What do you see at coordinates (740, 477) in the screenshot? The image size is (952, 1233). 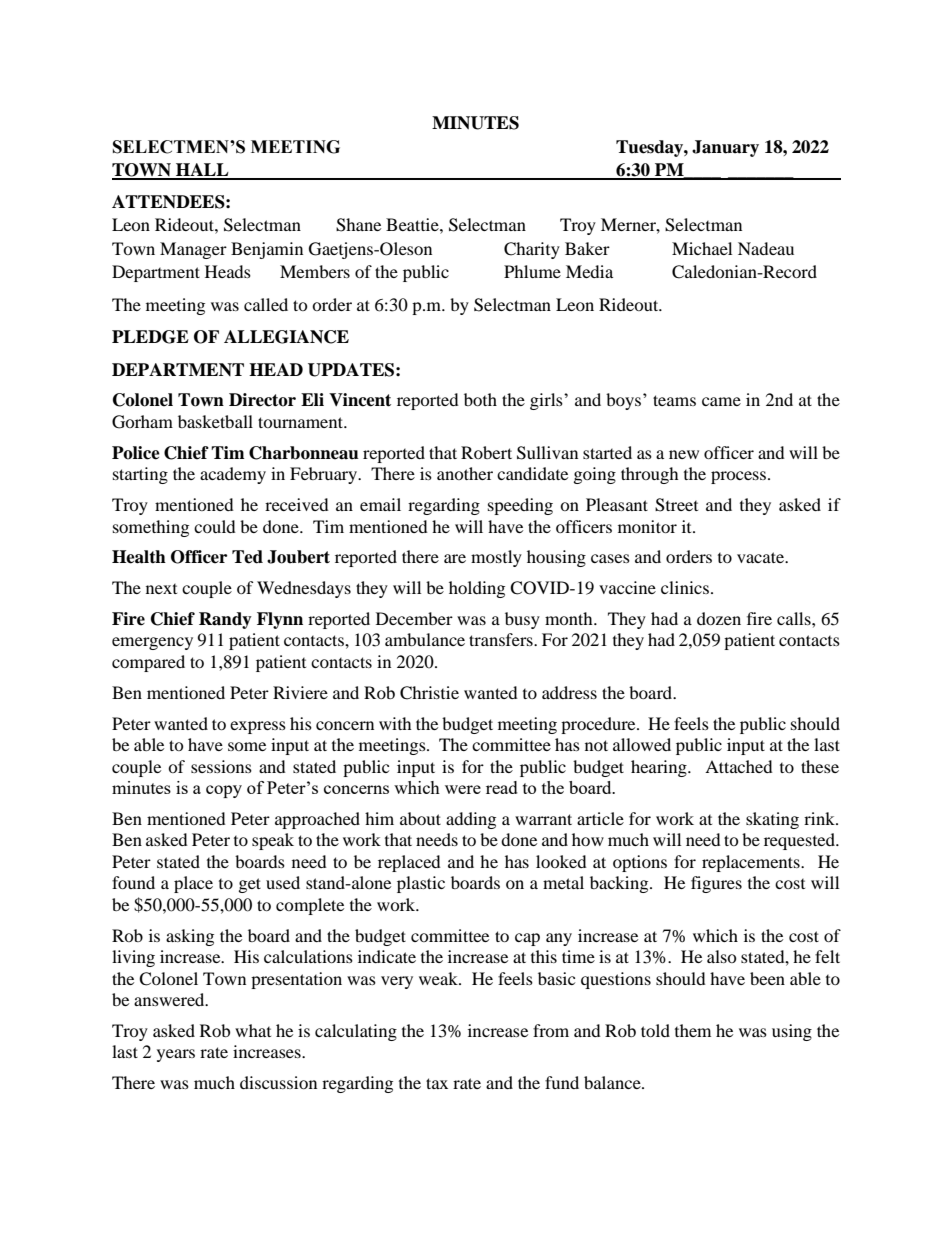 I see `process` at bounding box center [740, 477].
